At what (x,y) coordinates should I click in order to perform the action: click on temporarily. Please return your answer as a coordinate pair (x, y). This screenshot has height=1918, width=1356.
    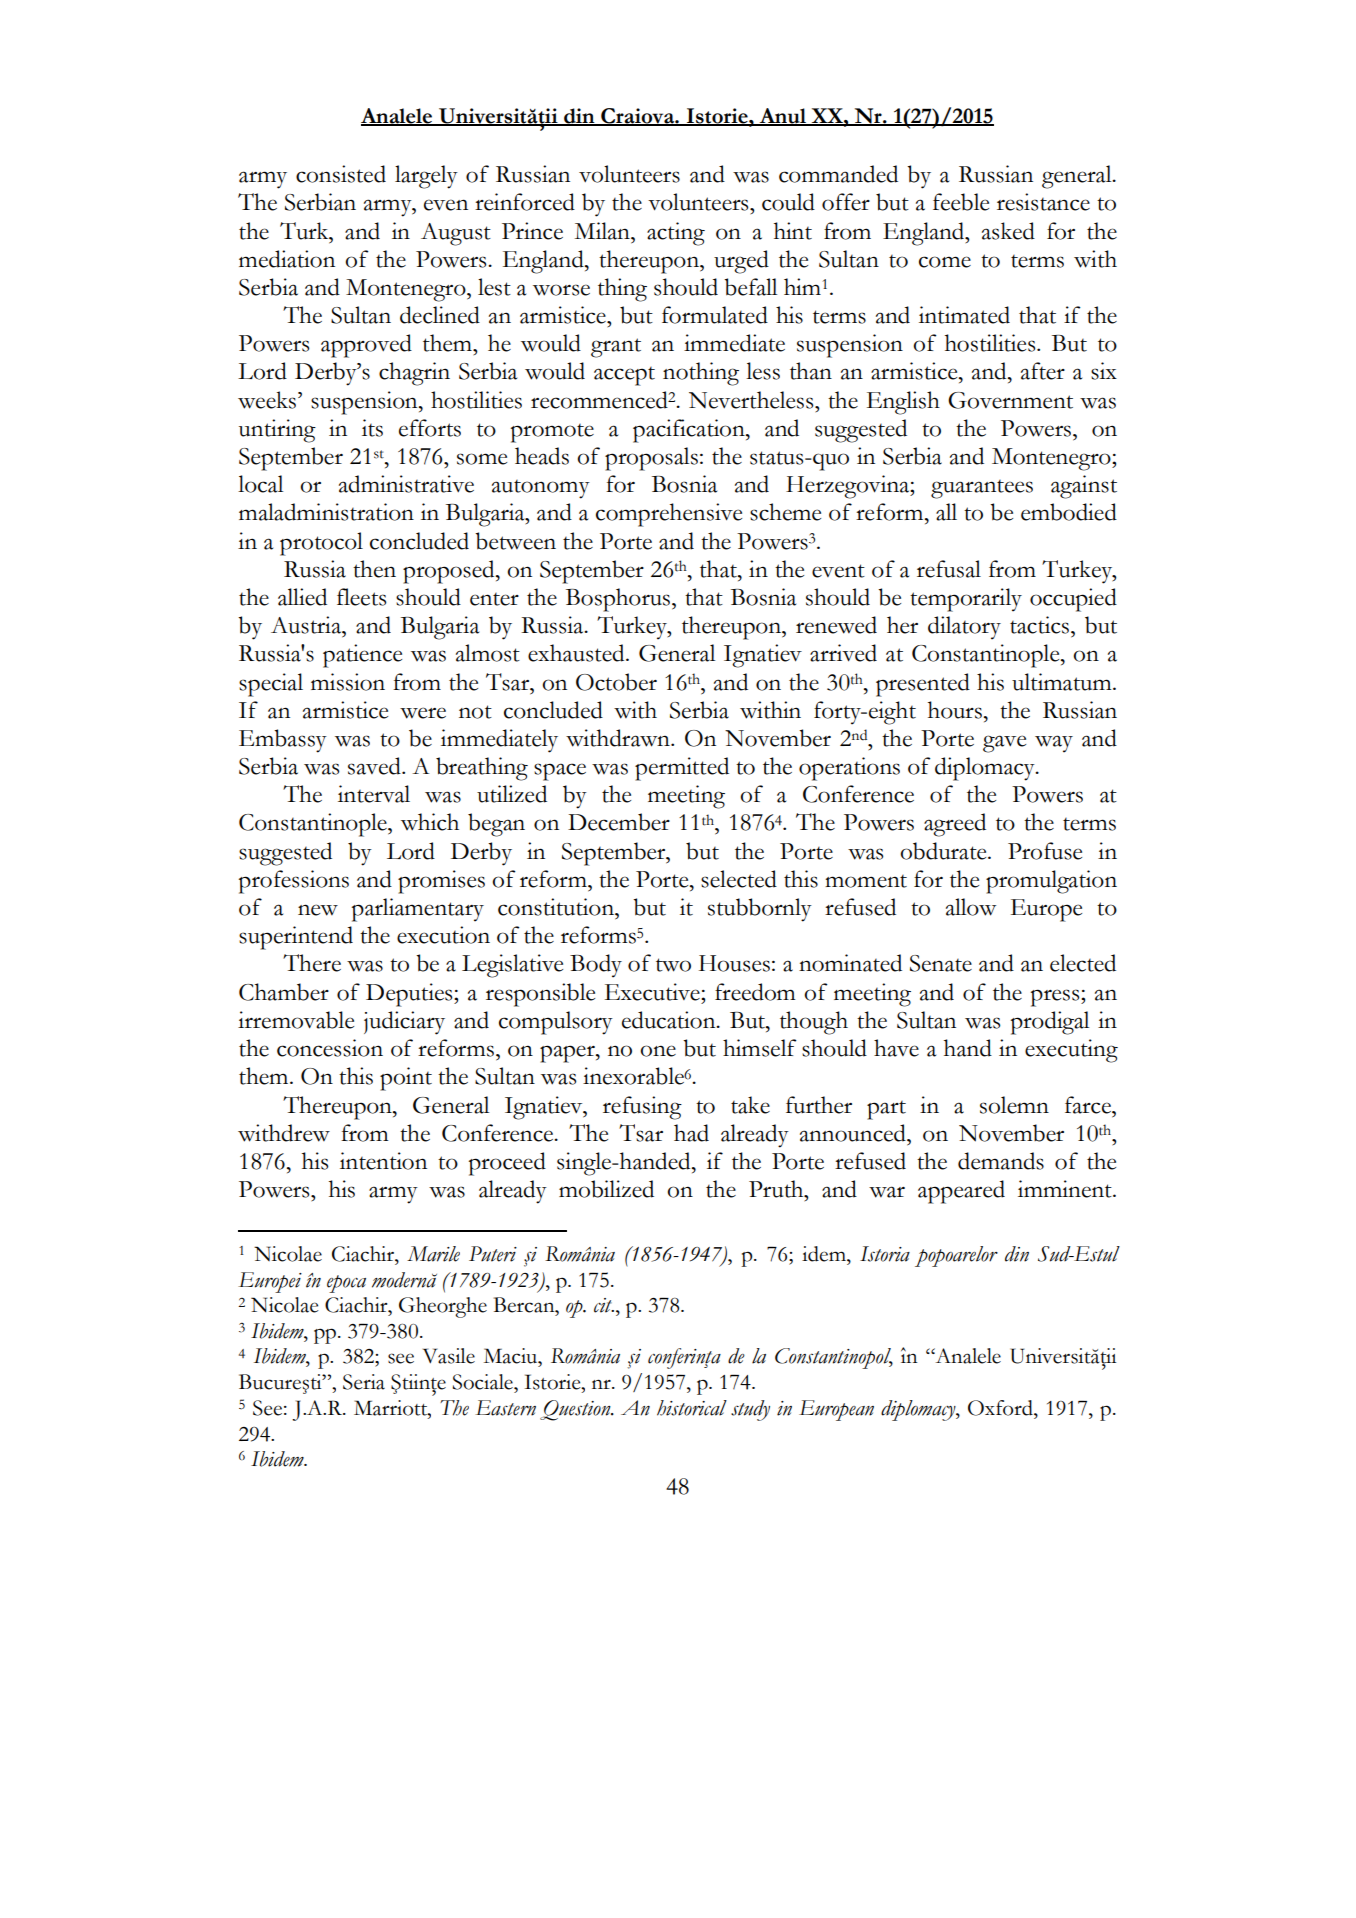
    Looking at the image, I should click on (966, 600).
